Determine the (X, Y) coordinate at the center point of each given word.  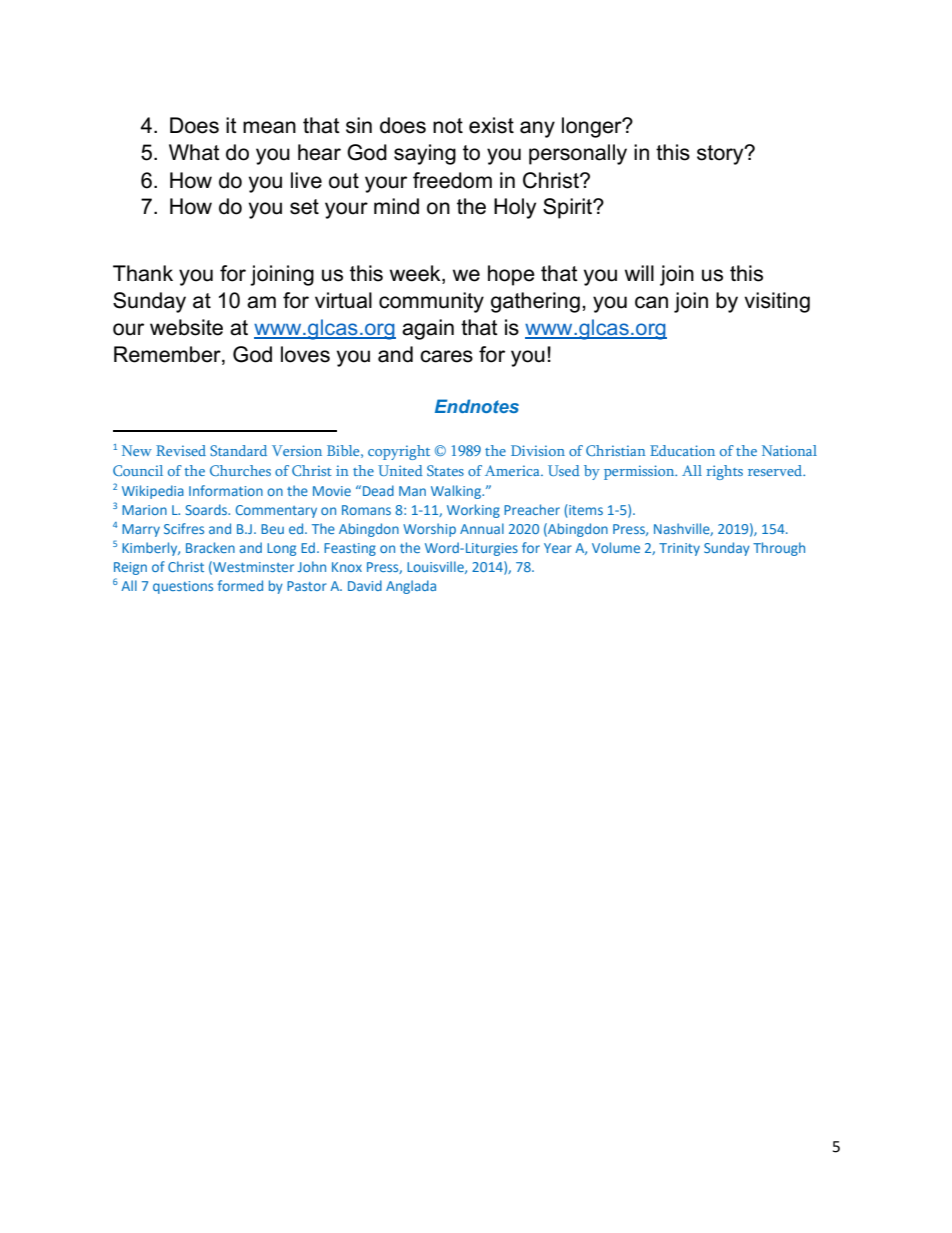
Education (682, 450)
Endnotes (477, 406)
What (194, 152)
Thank (143, 273)
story (721, 155)
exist (491, 125)
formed (240, 585)
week (416, 274)
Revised (181, 450)
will (639, 273)
